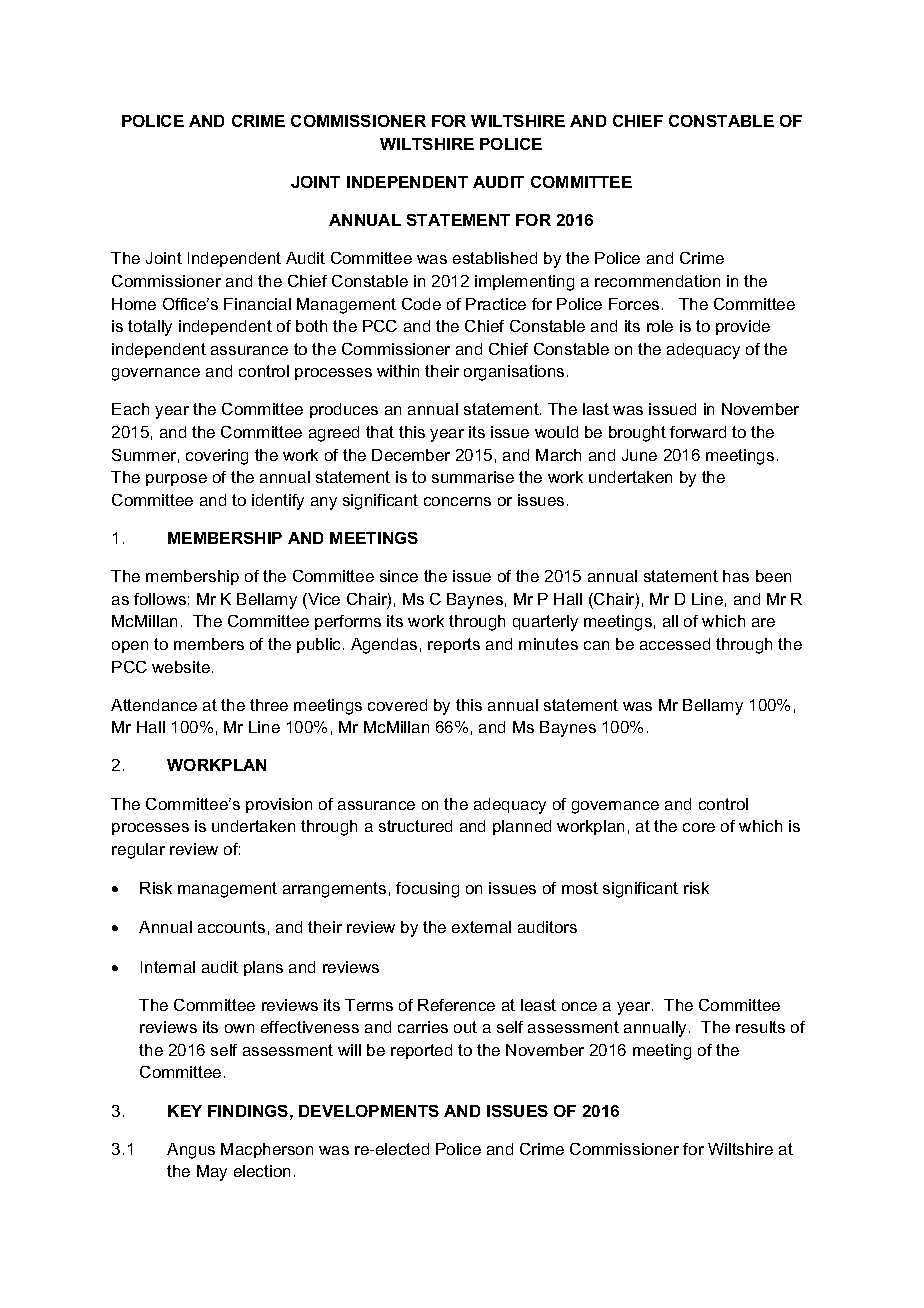  Describe the element at coordinates (736, 576) in the image. I see `has` at that location.
